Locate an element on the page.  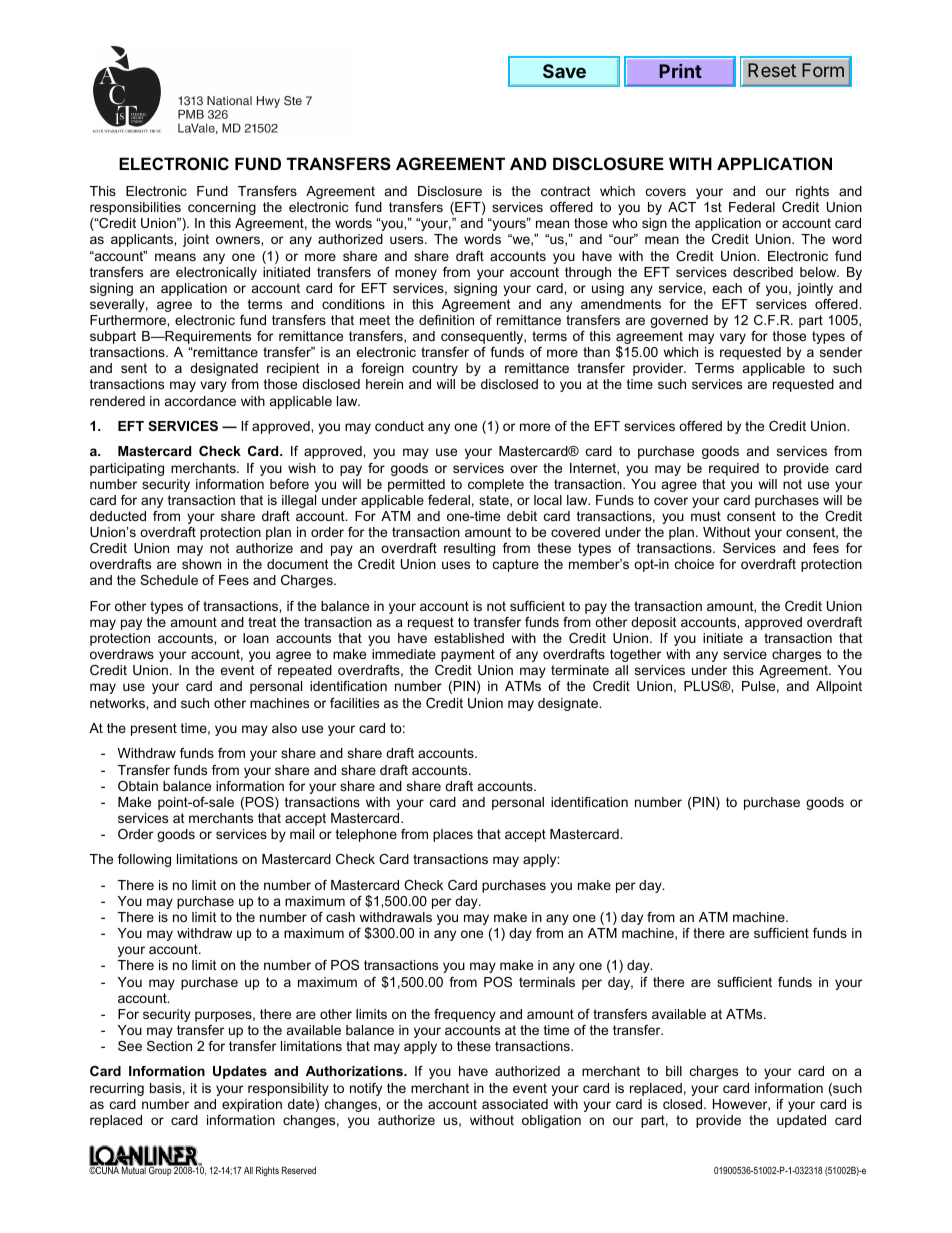
together is located at coordinates (635, 655).
